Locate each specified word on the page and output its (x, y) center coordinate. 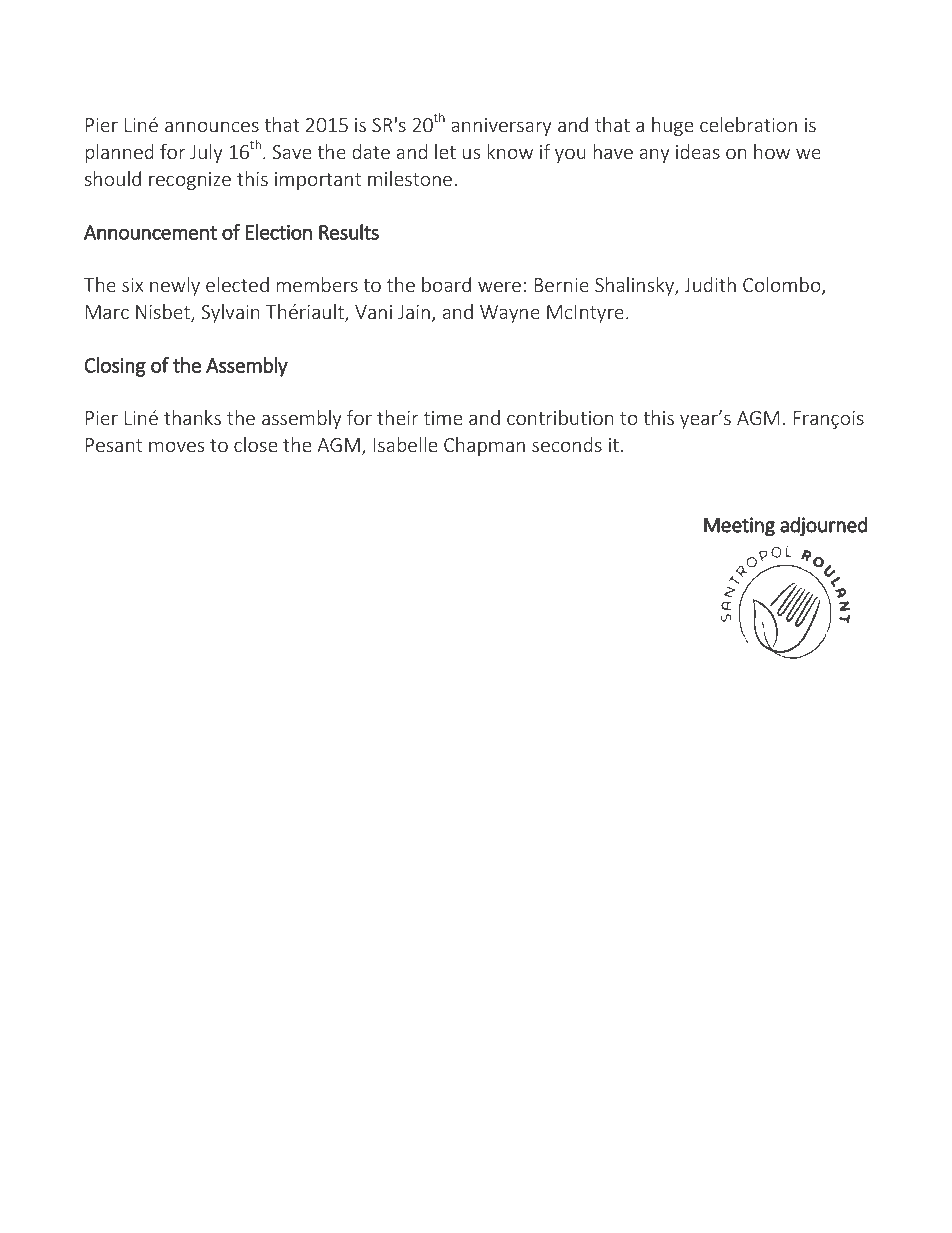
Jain (414, 312)
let (445, 151)
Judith (710, 284)
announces (212, 126)
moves (176, 446)
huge (672, 126)
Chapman (484, 446)
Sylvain (231, 313)
